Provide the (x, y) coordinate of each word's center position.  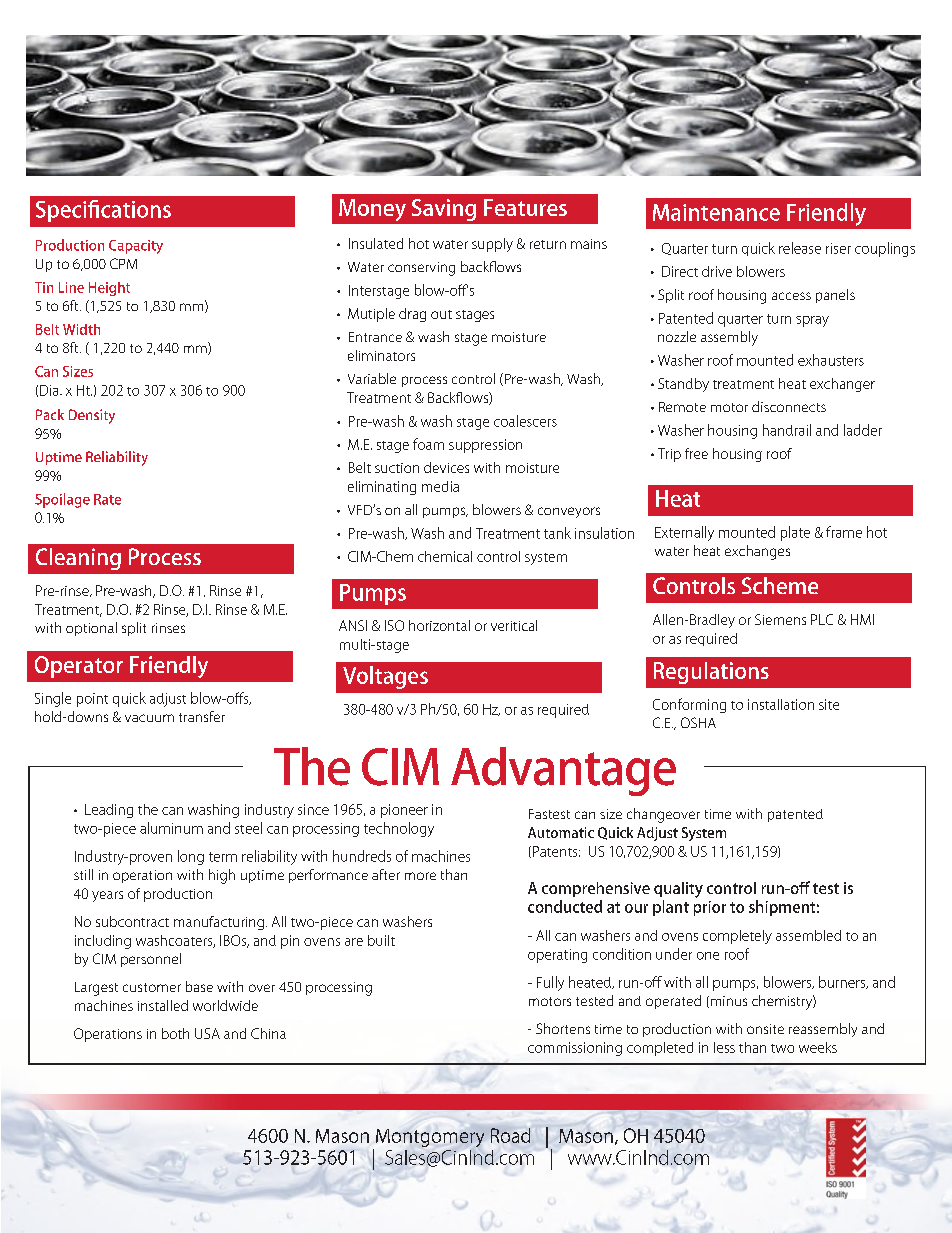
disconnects (789, 406)
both (175, 1033)
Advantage (563, 771)
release (800, 248)
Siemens (780, 619)
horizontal (439, 625)
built (381, 940)
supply (492, 245)
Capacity (136, 247)
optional (91, 629)
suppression (485, 446)
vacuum (149, 718)
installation (781, 704)
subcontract (132, 921)
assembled (808, 935)
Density (92, 416)
